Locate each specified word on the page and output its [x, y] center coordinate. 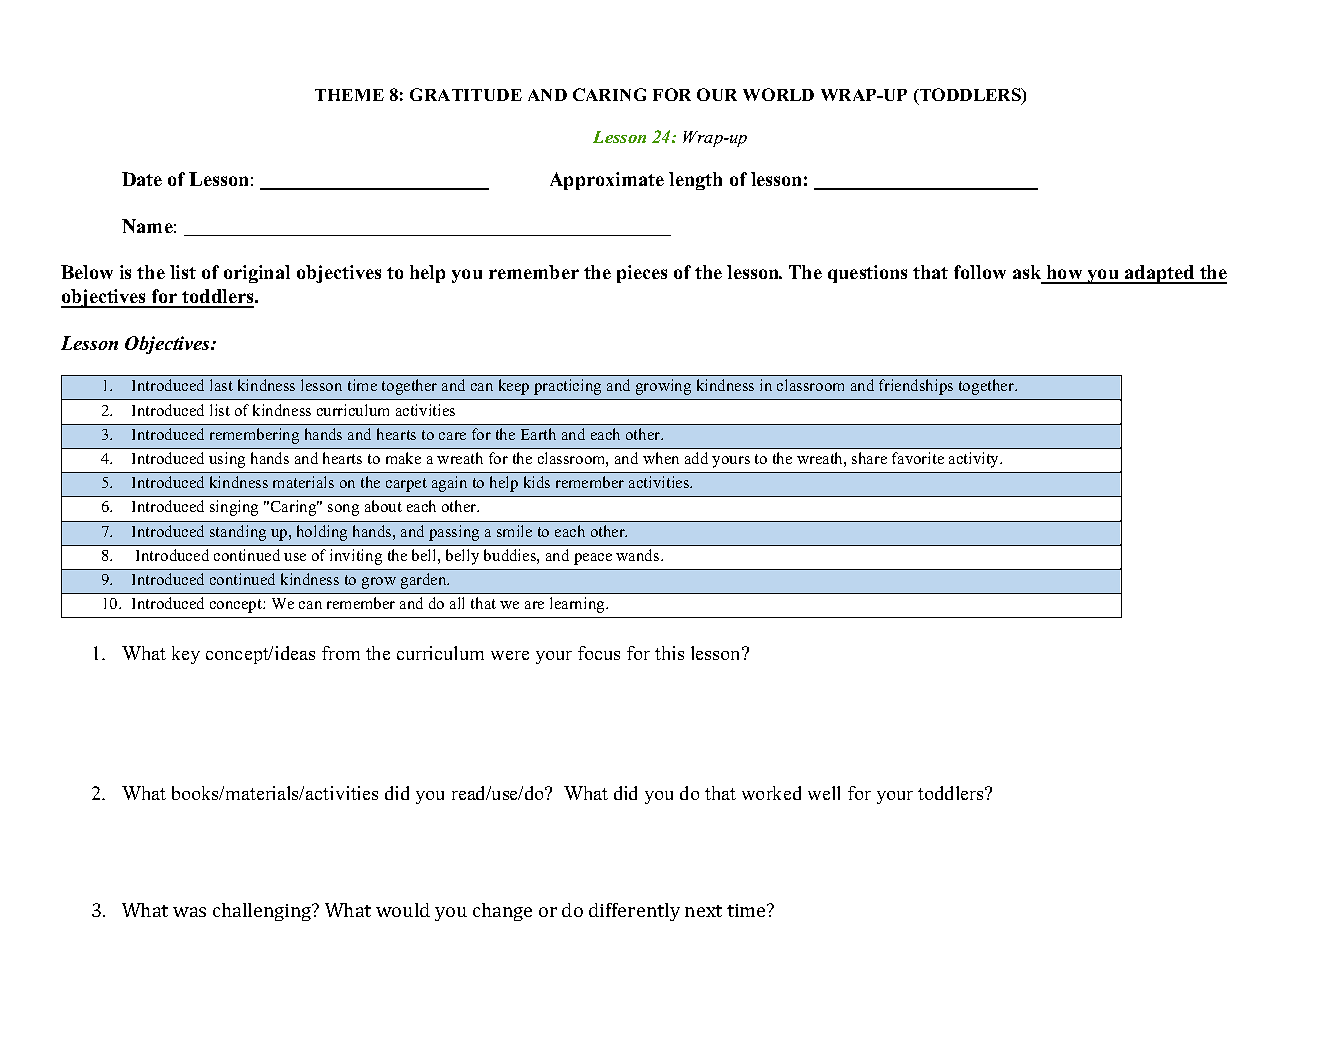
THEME [349, 95]
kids [537, 482]
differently [634, 912]
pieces [642, 274]
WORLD [778, 94]
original [257, 274]
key [186, 655]
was [189, 912]
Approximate [607, 181]
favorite [918, 458]
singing [234, 508]
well [824, 793]
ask [1028, 274]
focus [599, 653]
